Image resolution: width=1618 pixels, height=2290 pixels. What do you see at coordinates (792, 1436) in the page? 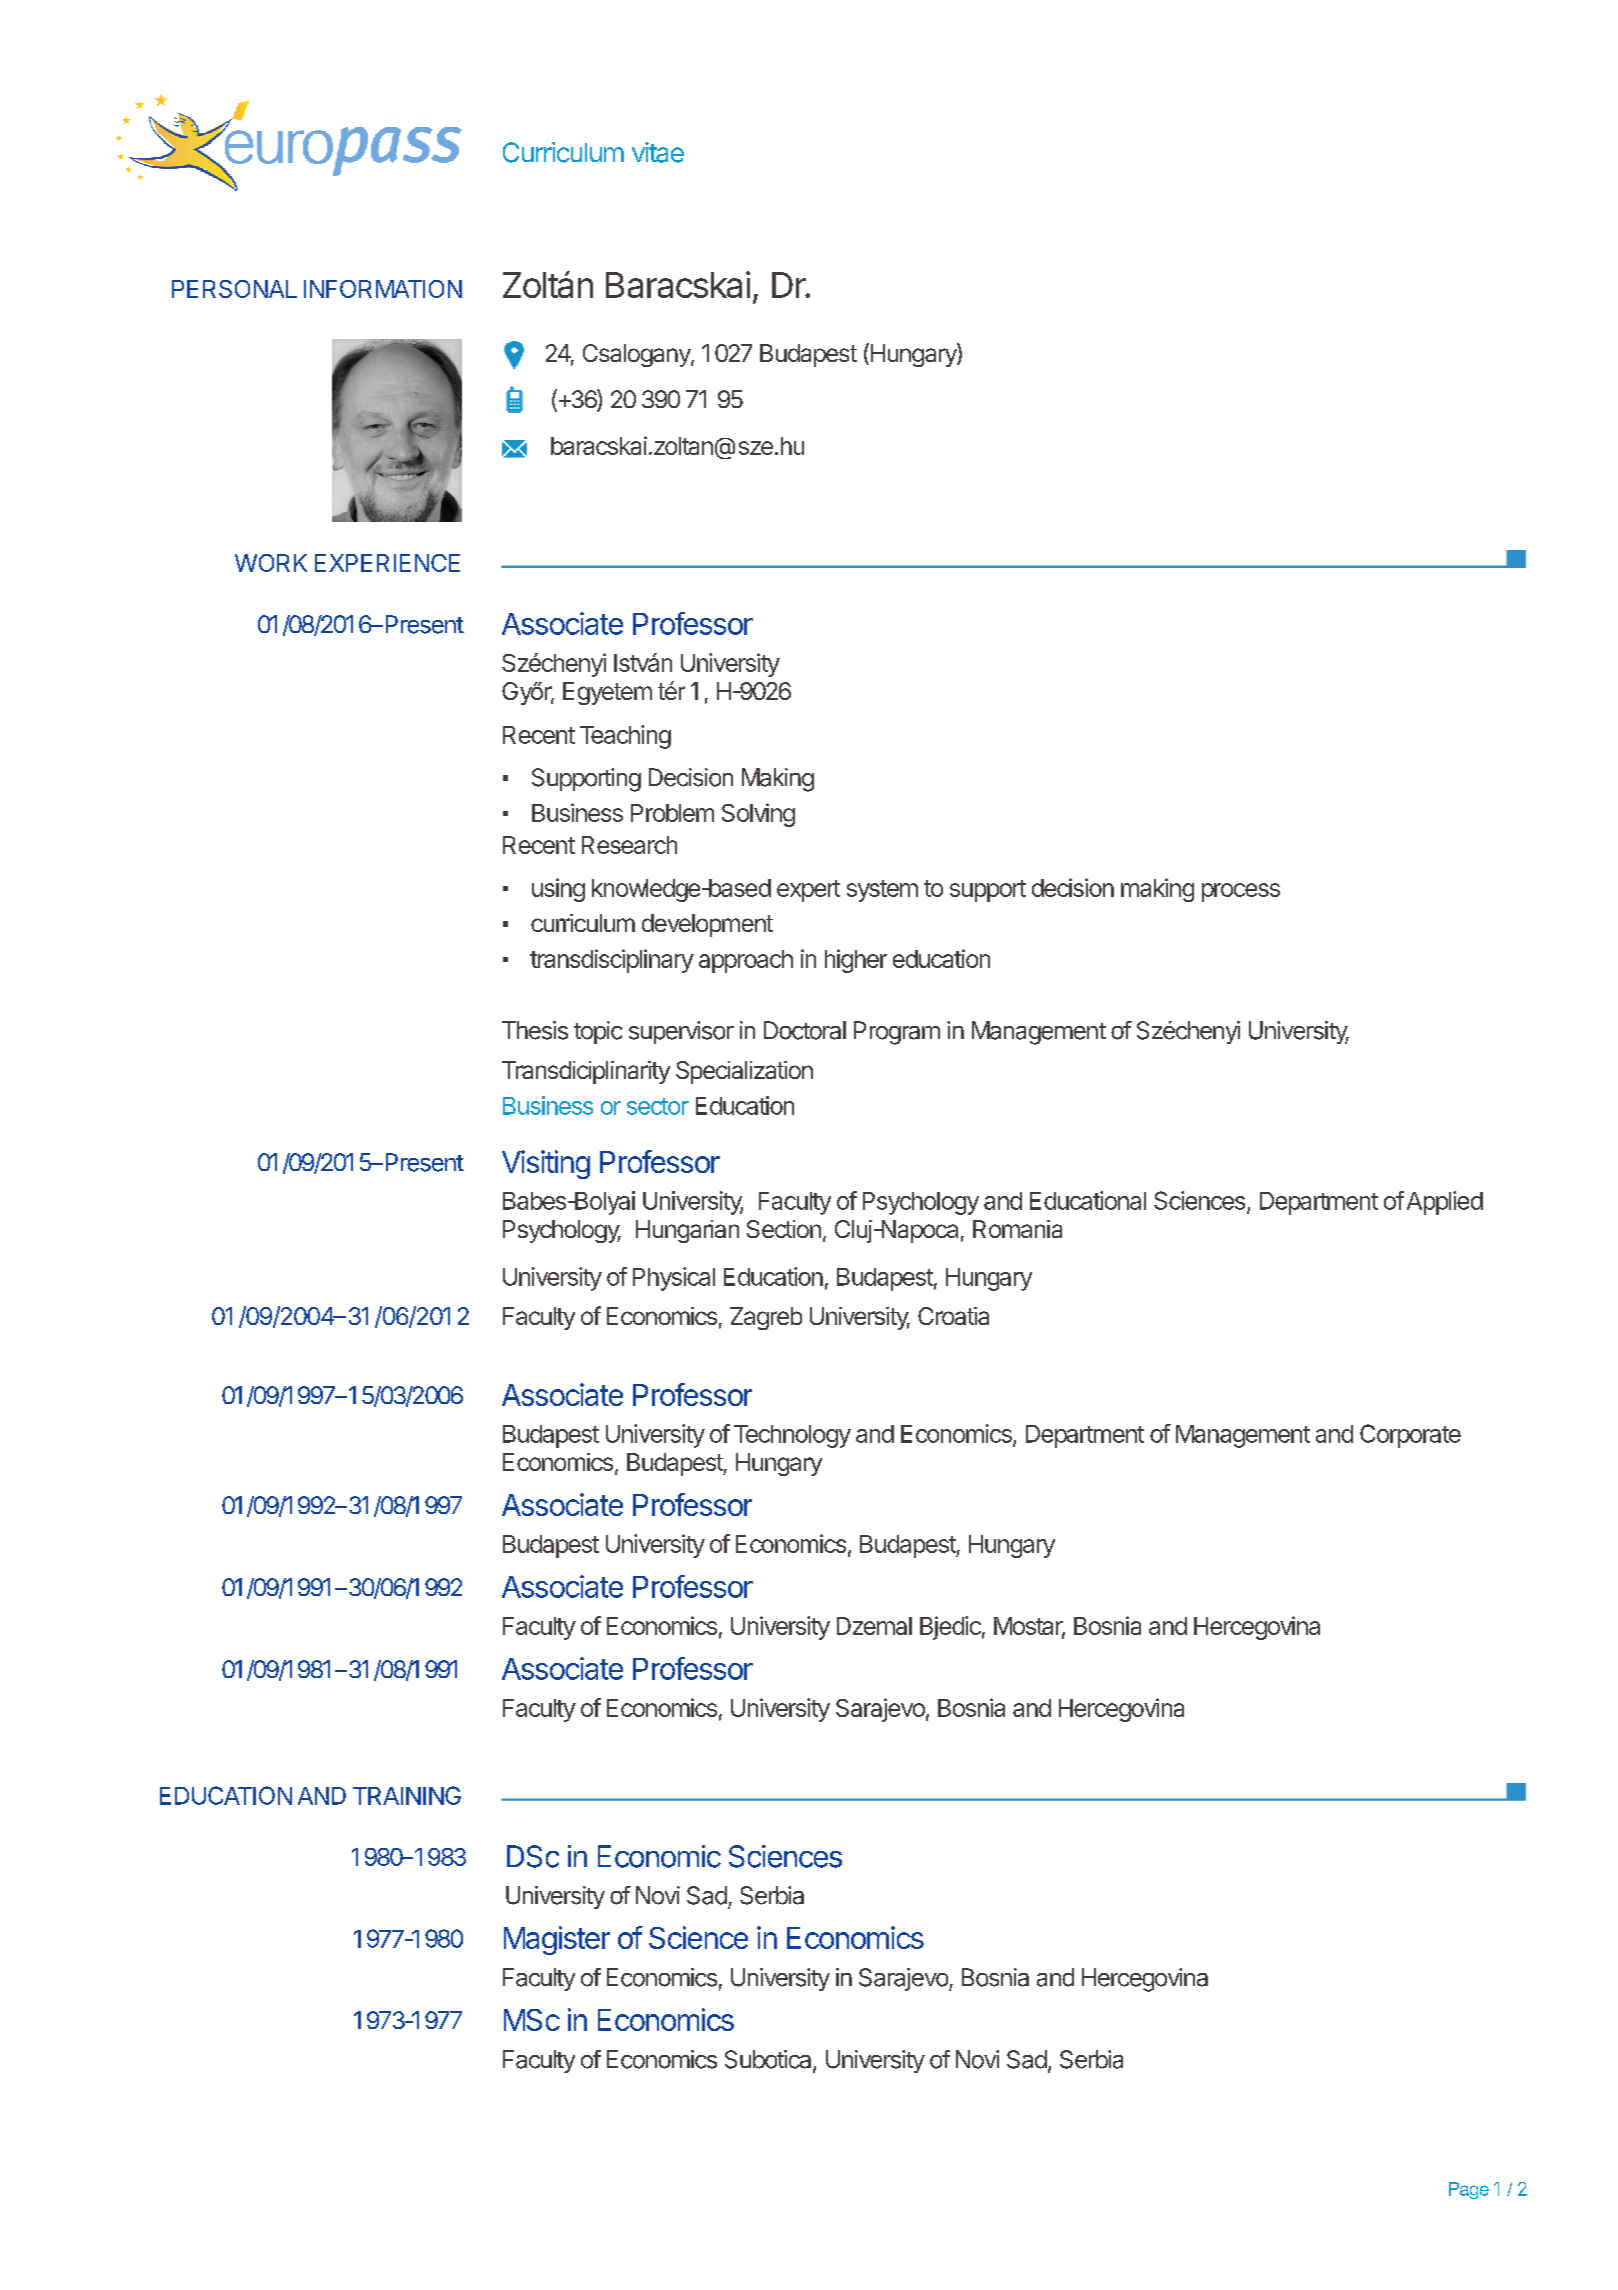
I see `Technology` at bounding box center [792, 1436].
